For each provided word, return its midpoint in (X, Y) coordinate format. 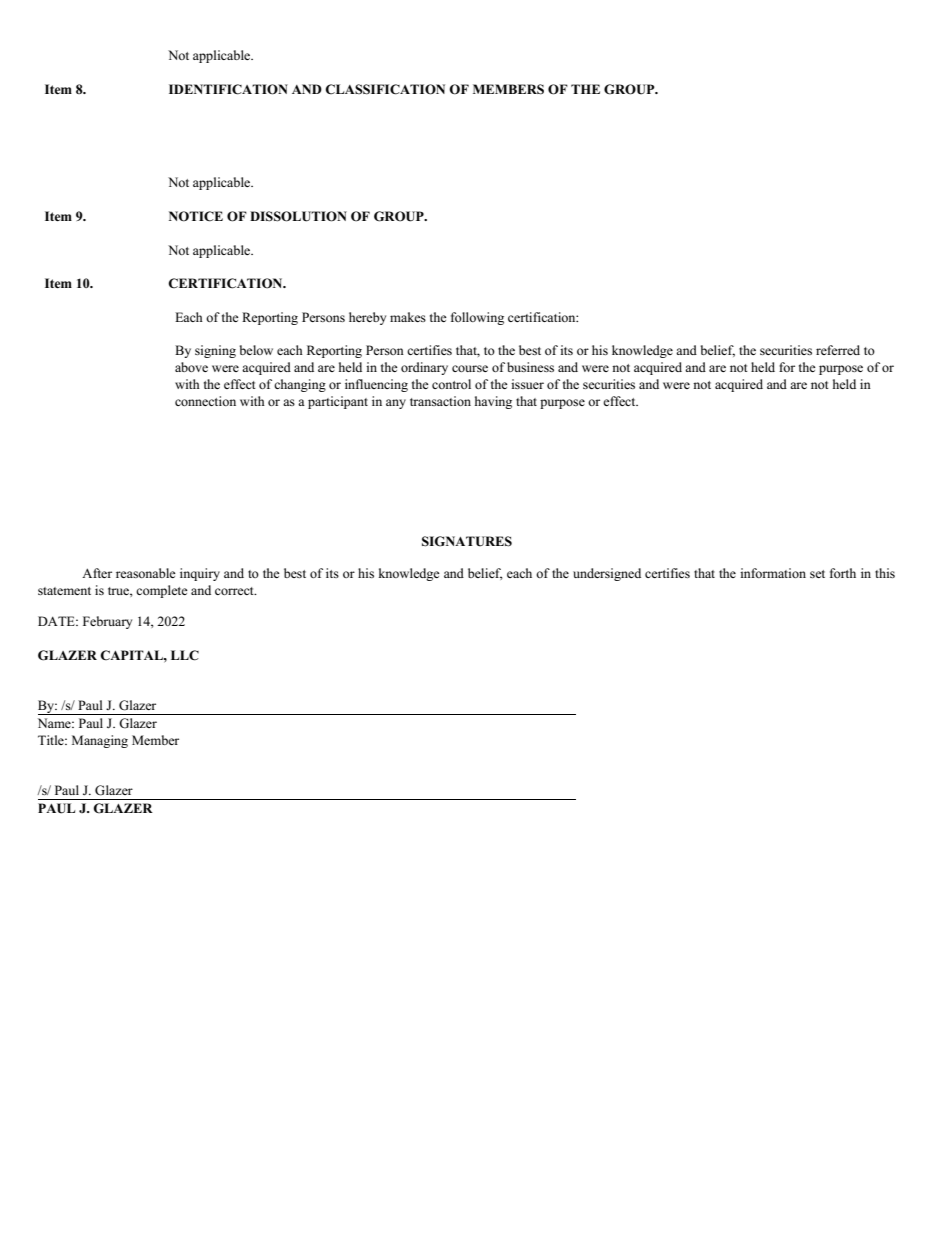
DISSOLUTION (298, 216)
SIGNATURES (467, 541)
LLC (185, 655)
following (477, 318)
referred (838, 350)
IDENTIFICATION (228, 89)
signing (215, 351)
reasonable (146, 573)
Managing (100, 741)
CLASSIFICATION (385, 89)
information (773, 573)
